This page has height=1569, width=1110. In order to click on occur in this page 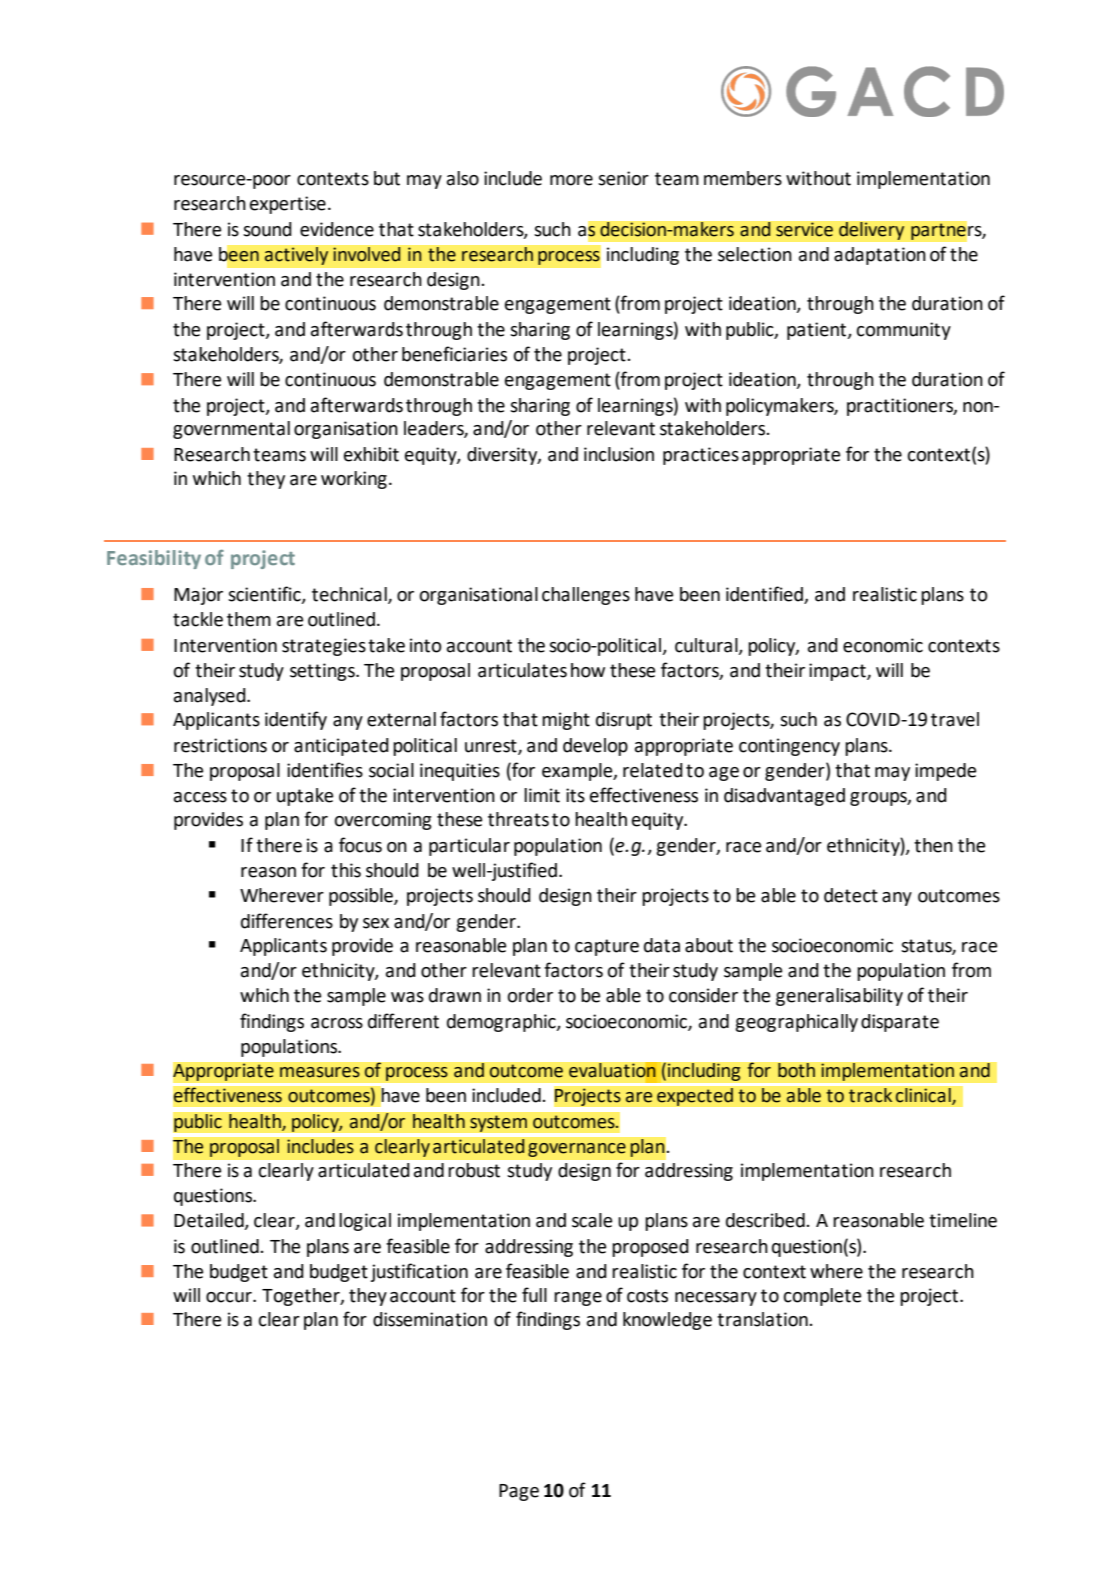, I will do `click(230, 1297)`.
